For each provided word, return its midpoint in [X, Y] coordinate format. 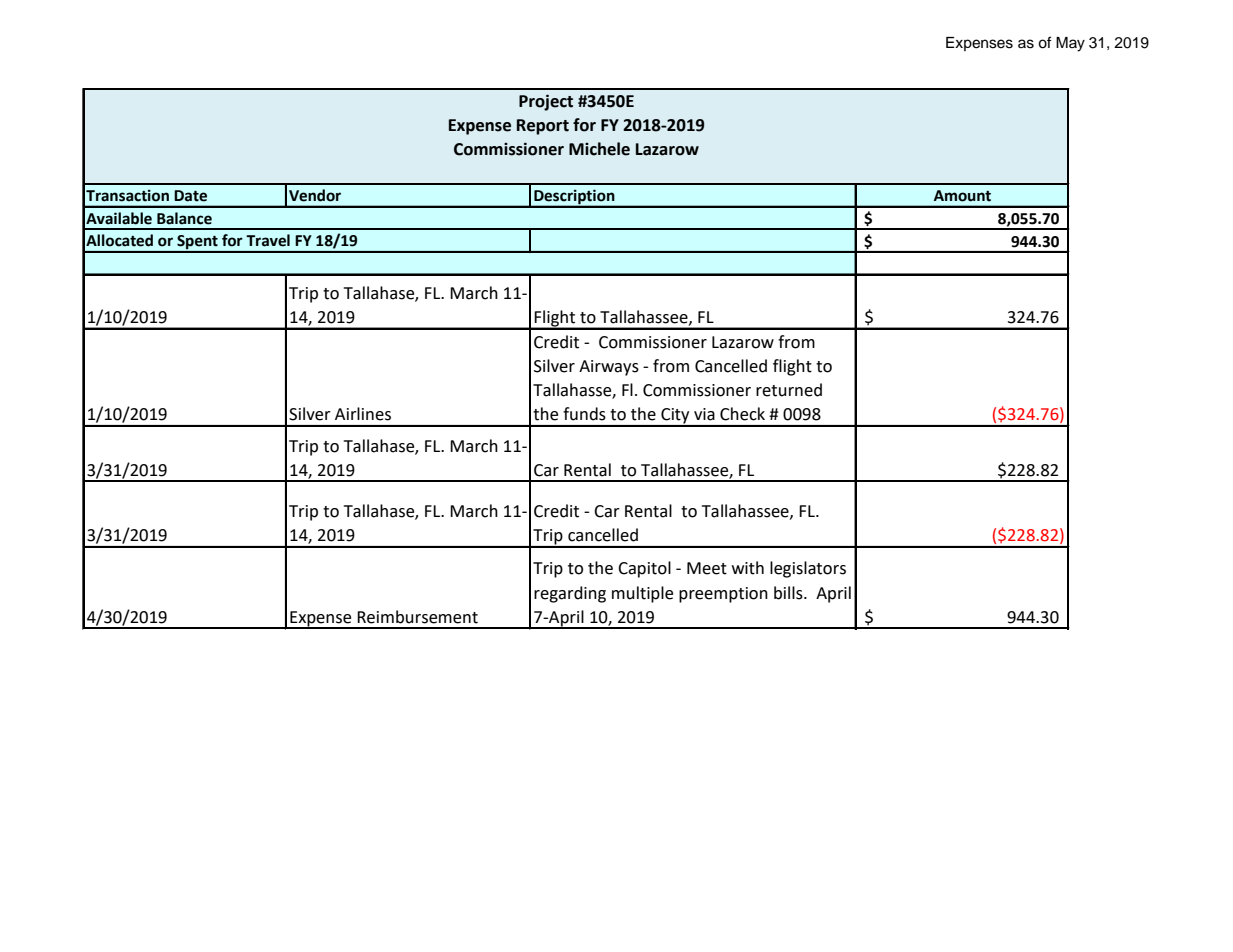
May [1070, 44]
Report [543, 127]
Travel [268, 240]
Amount [962, 196]
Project [546, 102]
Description [574, 198]
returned [789, 390]
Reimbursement [417, 617]
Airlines [363, 414]
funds [584, 414]
